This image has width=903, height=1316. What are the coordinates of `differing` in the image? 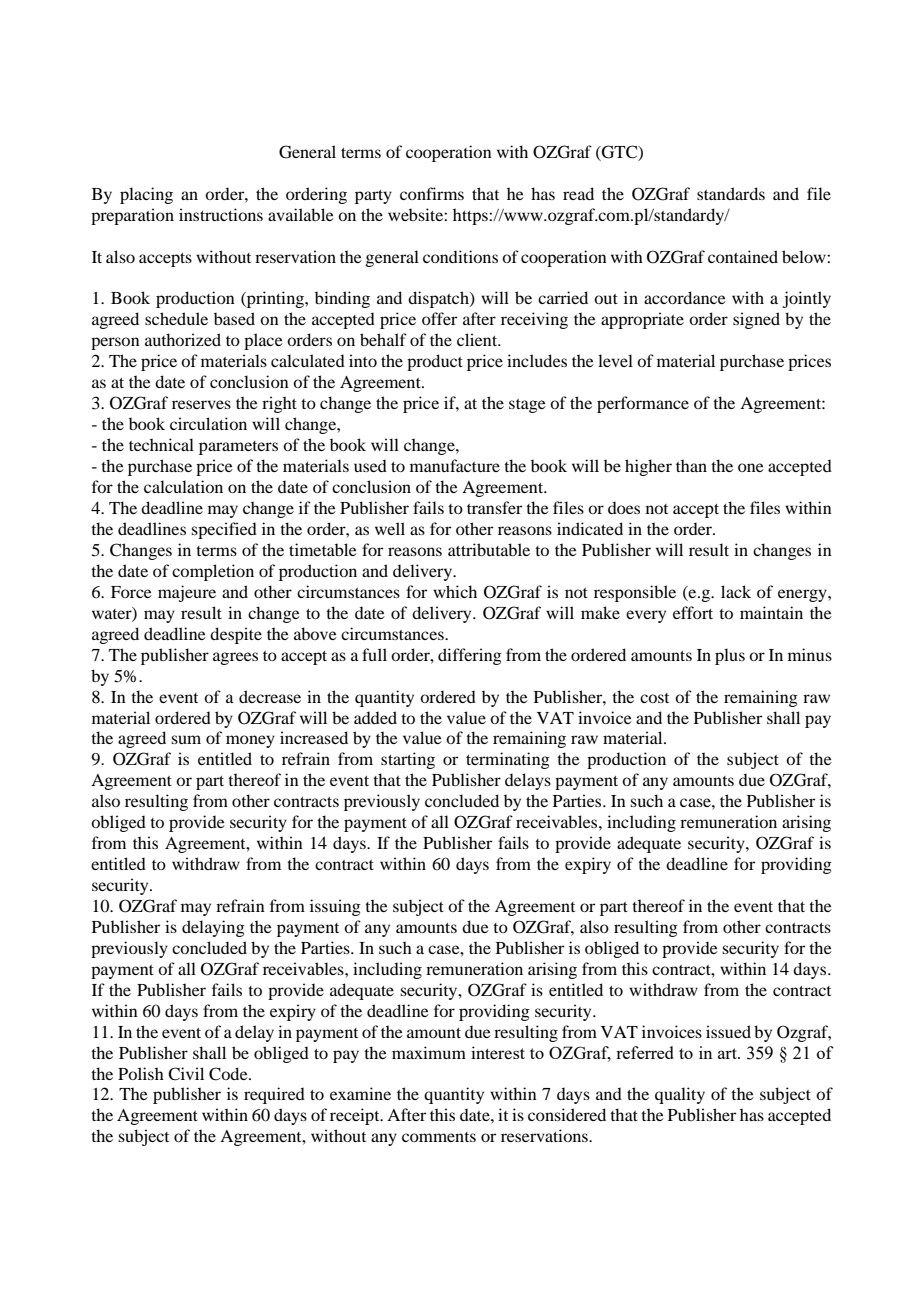 It's located at (470, 656).
